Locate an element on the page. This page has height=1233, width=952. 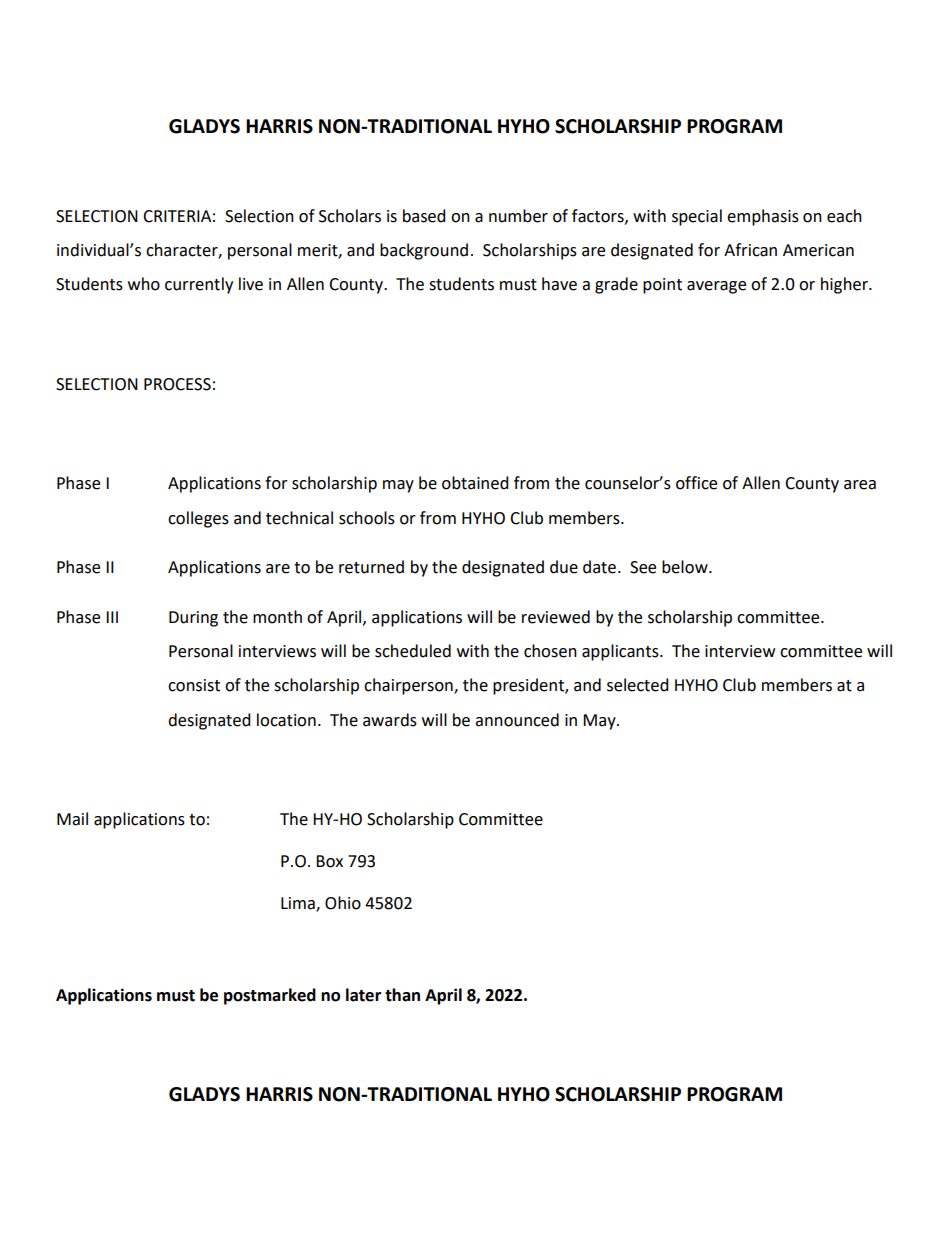
below is located at coordinates (686, 567).
